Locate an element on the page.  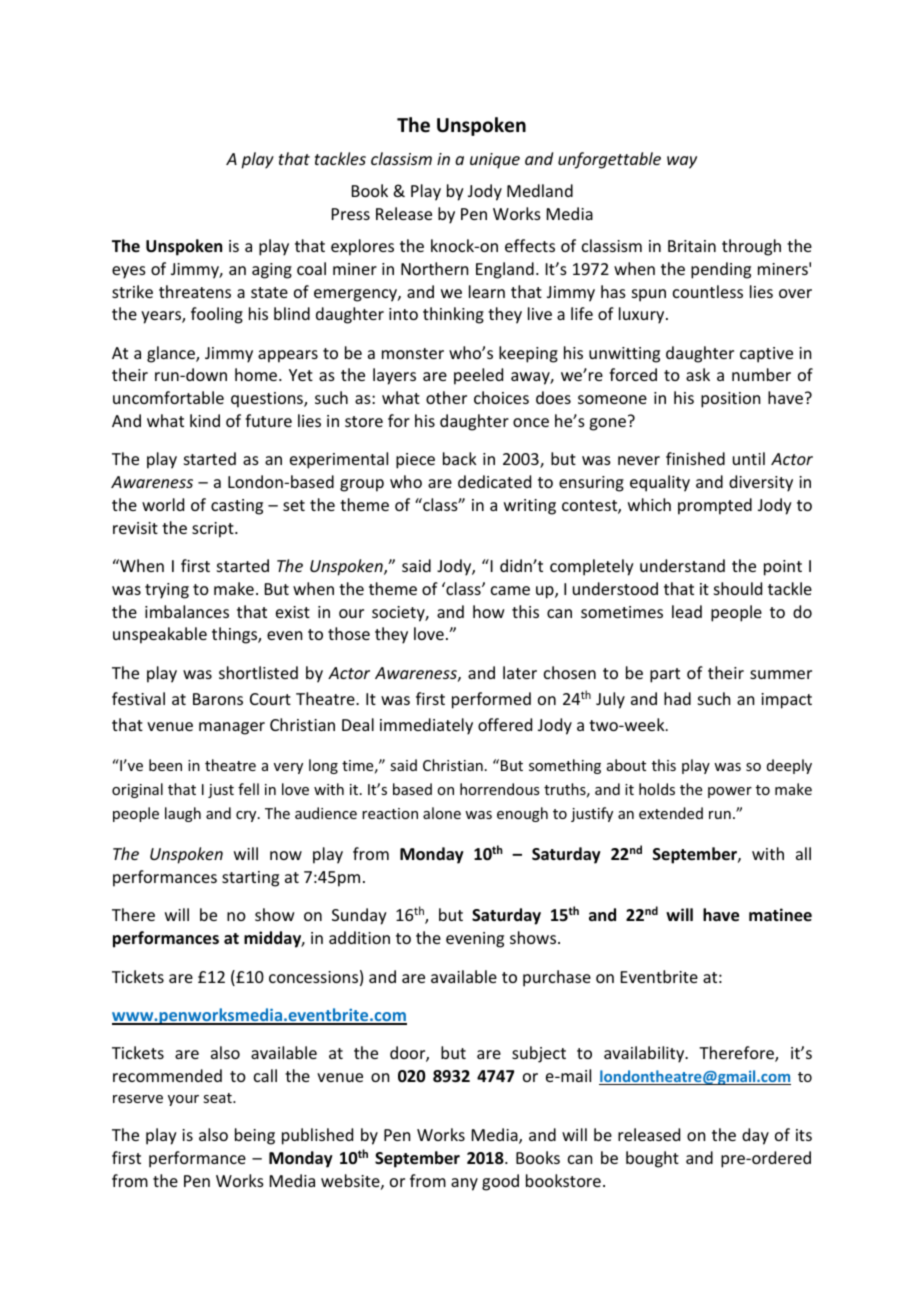
had is located at coordinates (677, 698).
